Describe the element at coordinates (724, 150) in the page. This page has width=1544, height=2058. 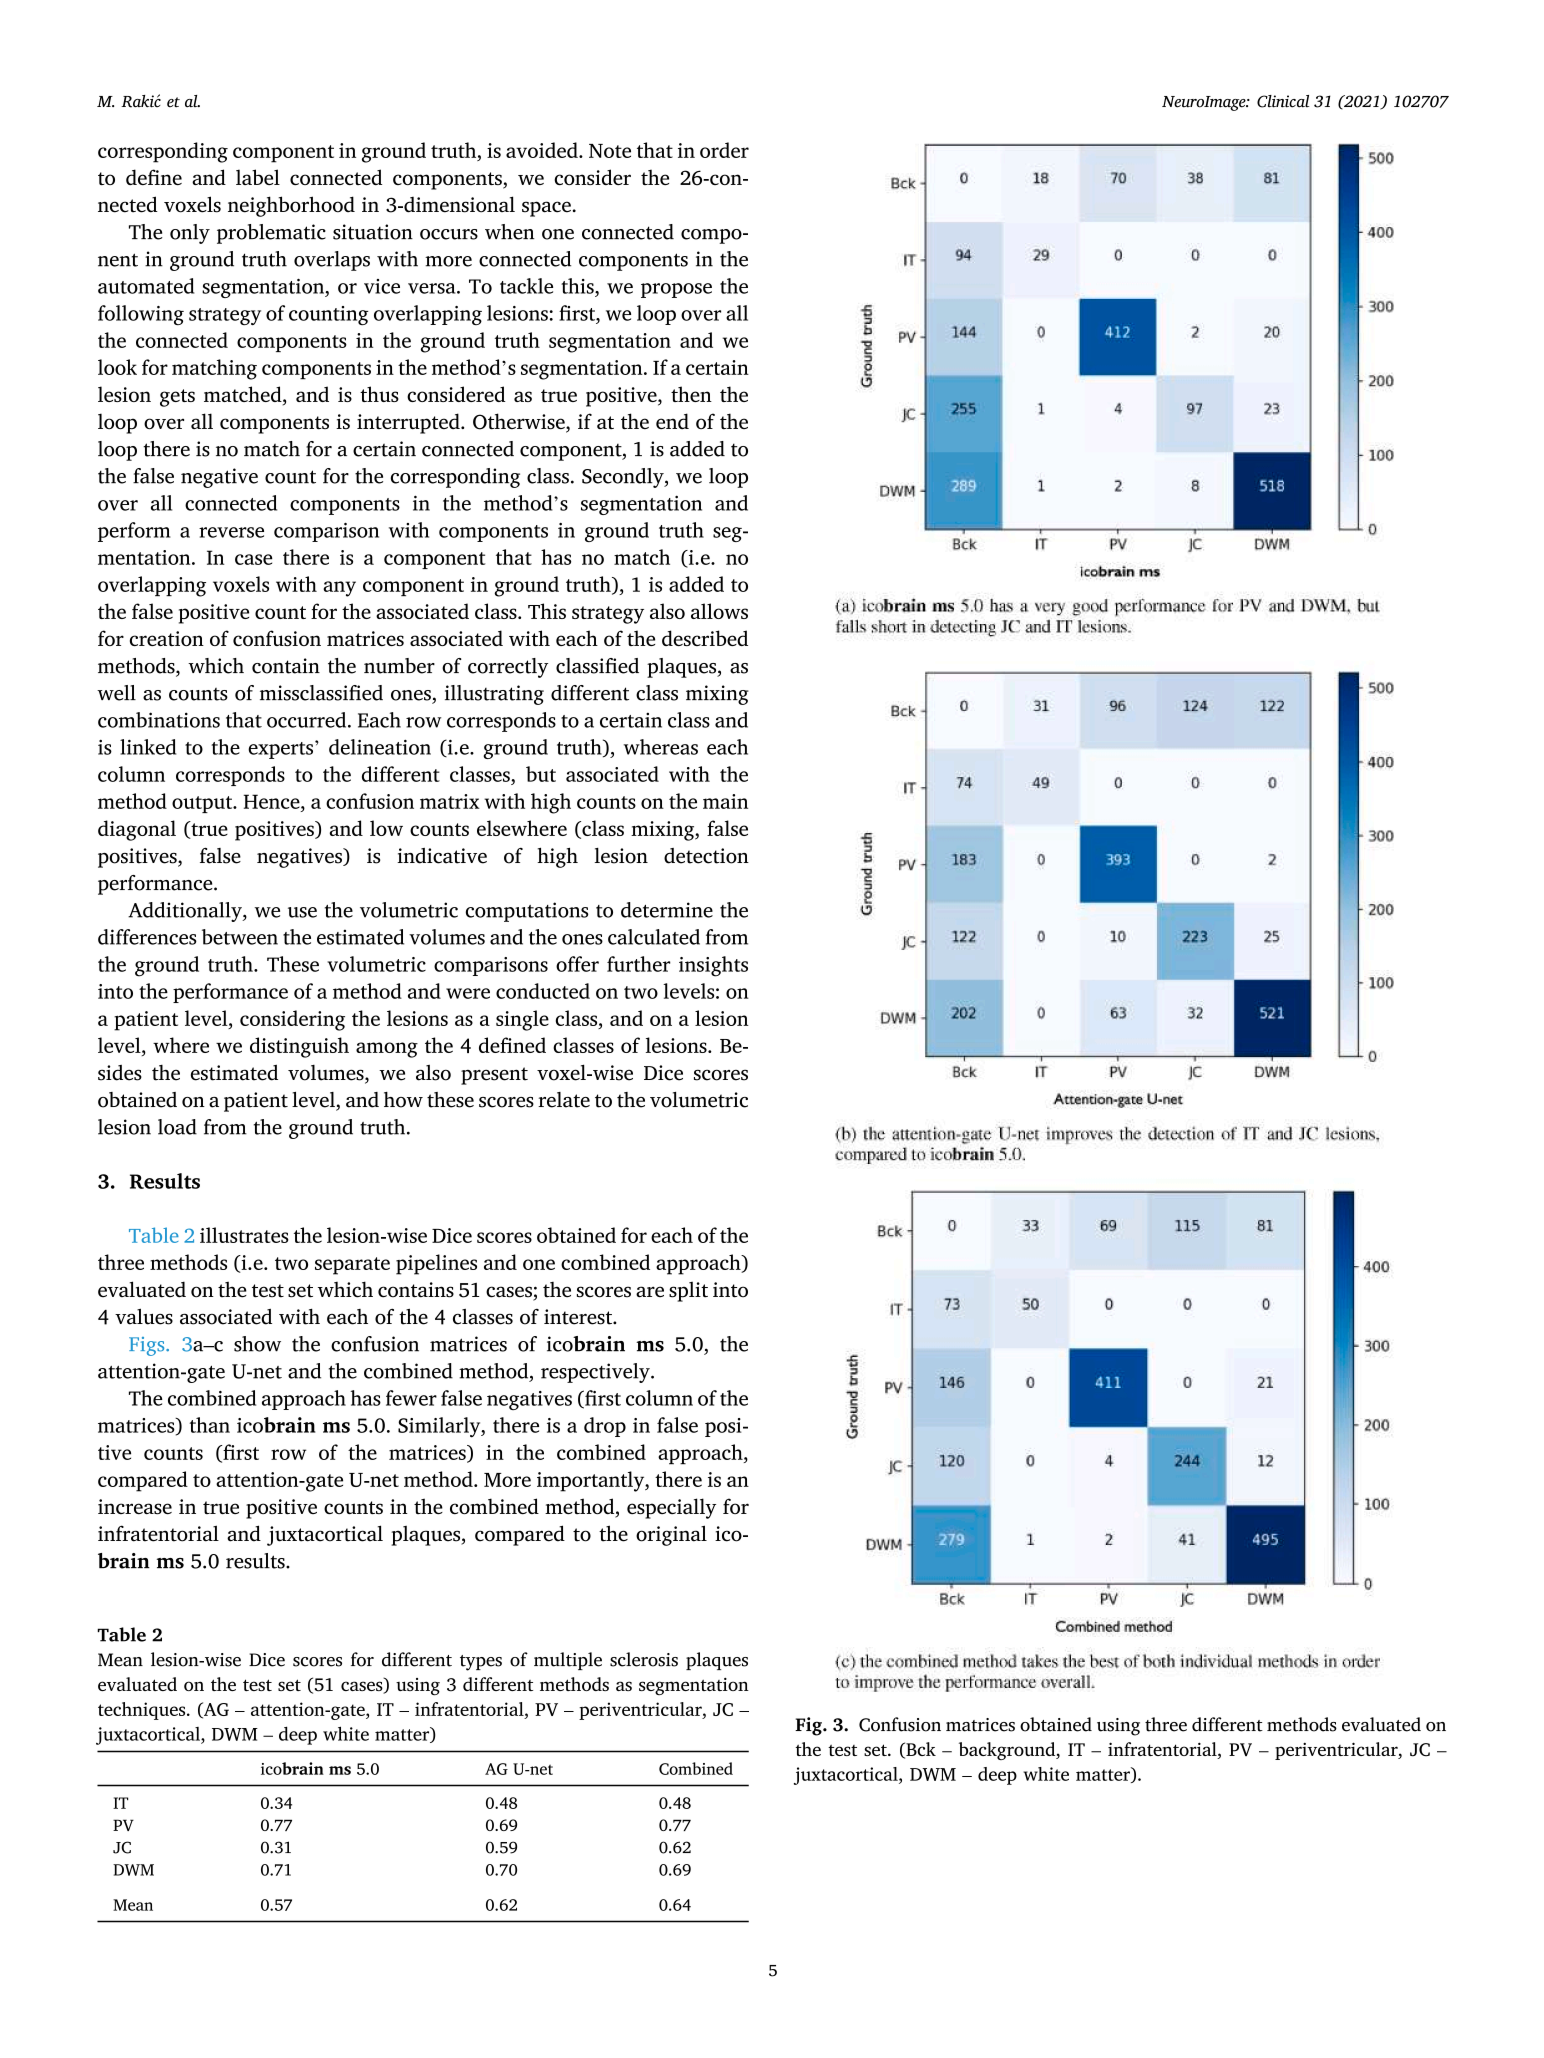
I see `order` at that location.
